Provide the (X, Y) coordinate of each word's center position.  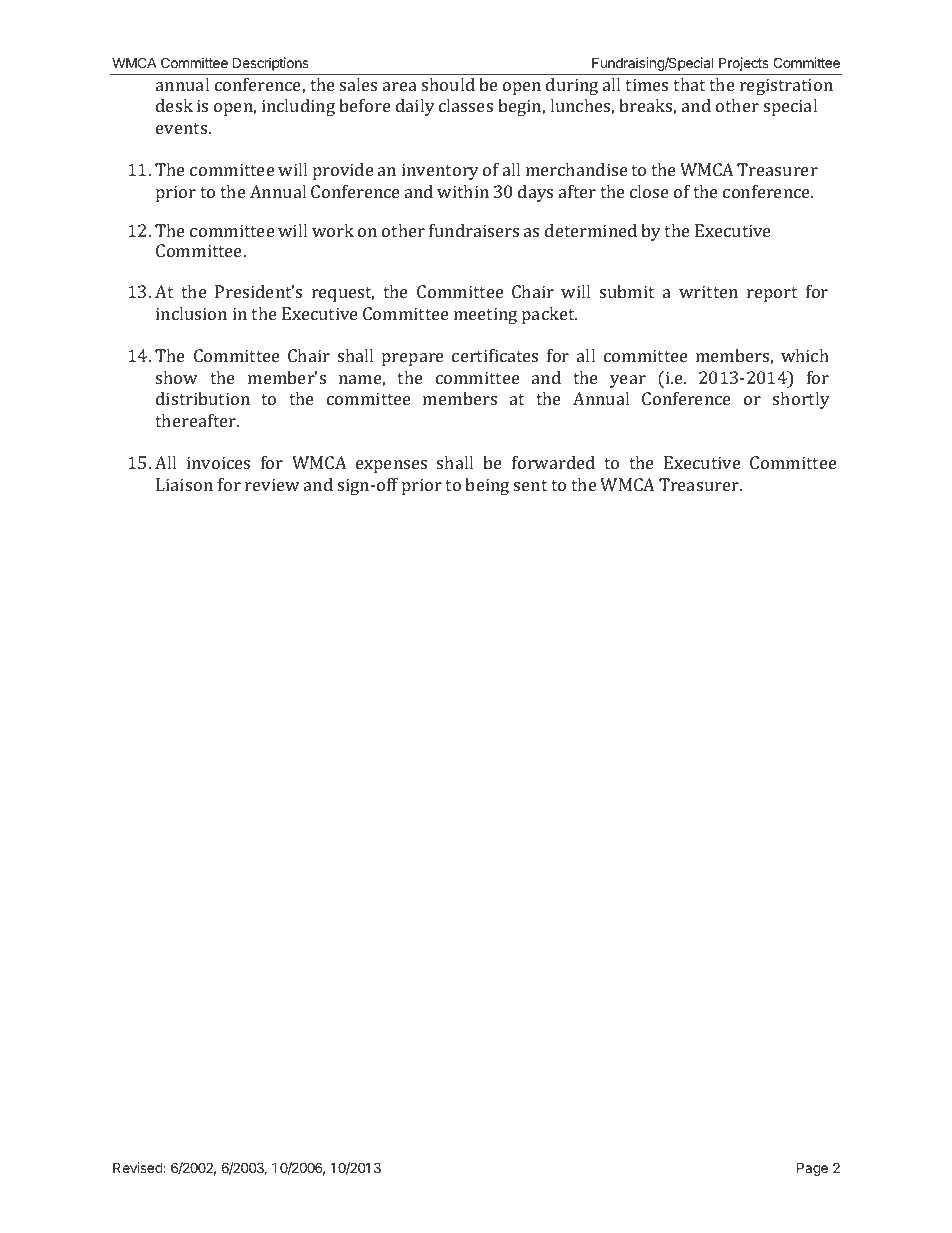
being (487, 486)
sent (530, 485)
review (272, 484)
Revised (138, 1167)
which (805, 355)
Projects (744, 64)
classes (466, 105)
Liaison (184, 484)
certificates (495, 355)
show (177, 377)
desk (174, 105)
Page (812, 1169)
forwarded (553, 462)
